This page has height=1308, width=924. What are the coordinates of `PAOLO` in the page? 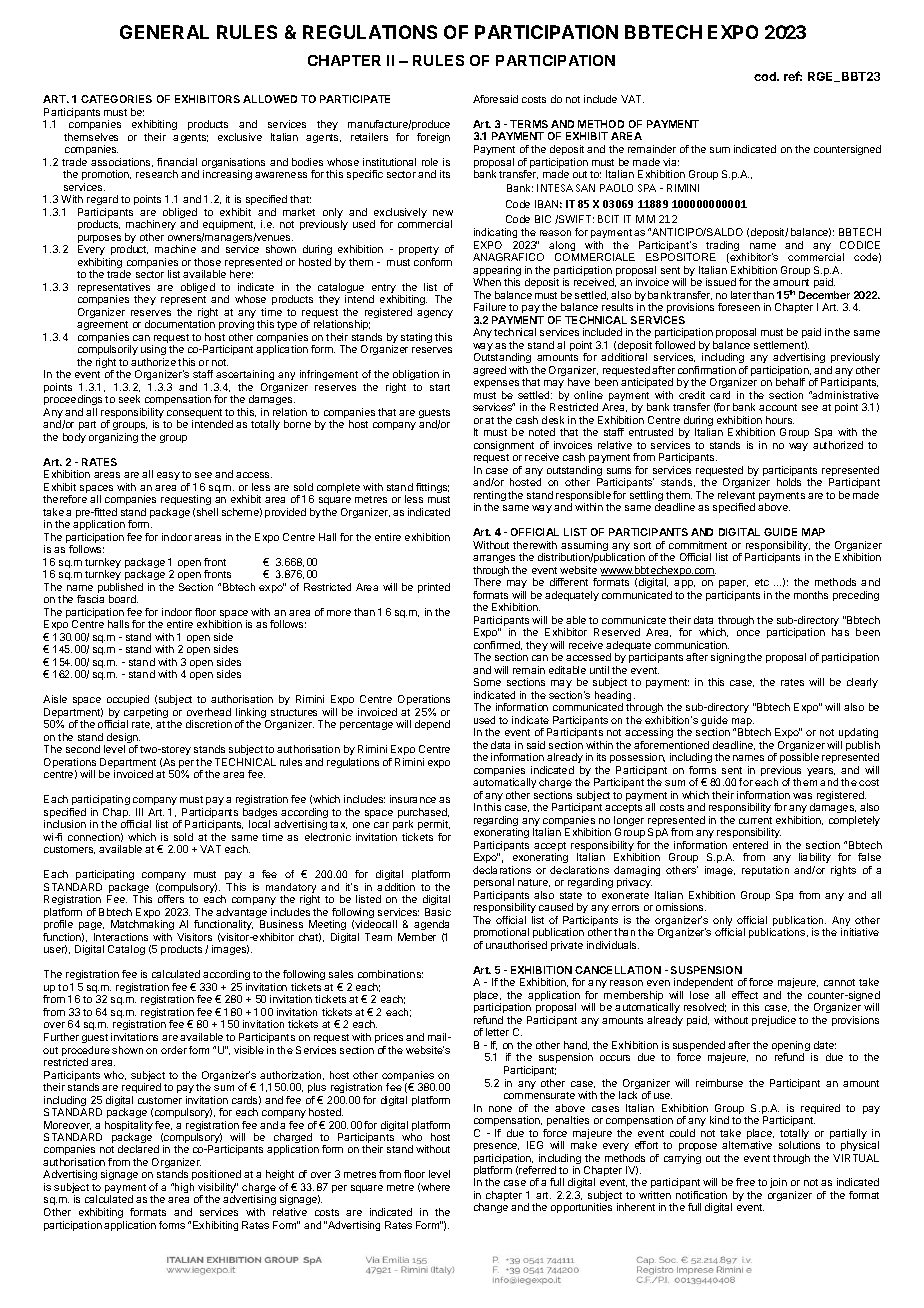 It's located at (616, 188).
